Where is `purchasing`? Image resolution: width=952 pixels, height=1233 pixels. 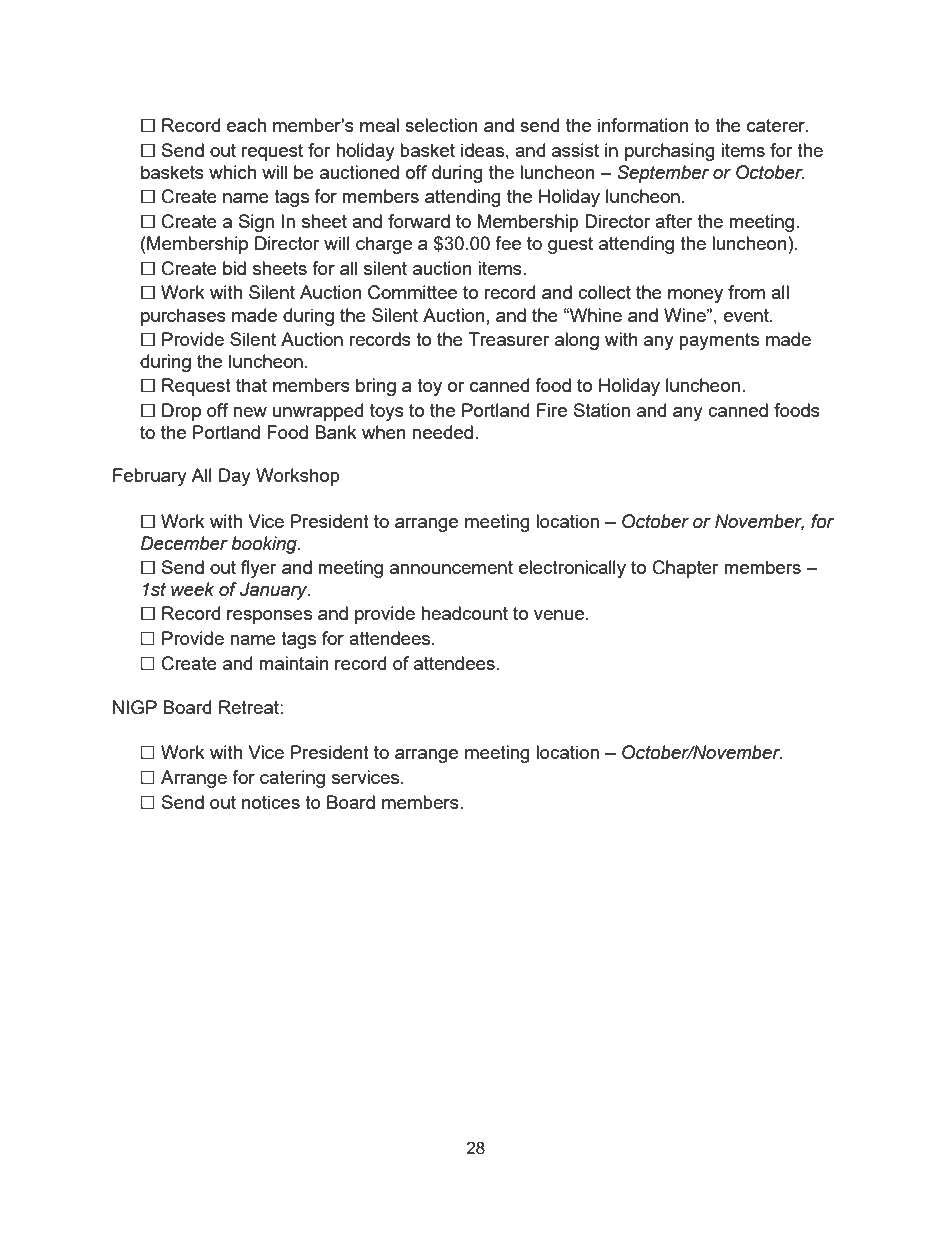
purchasing is located at coordinates (670, 152).
